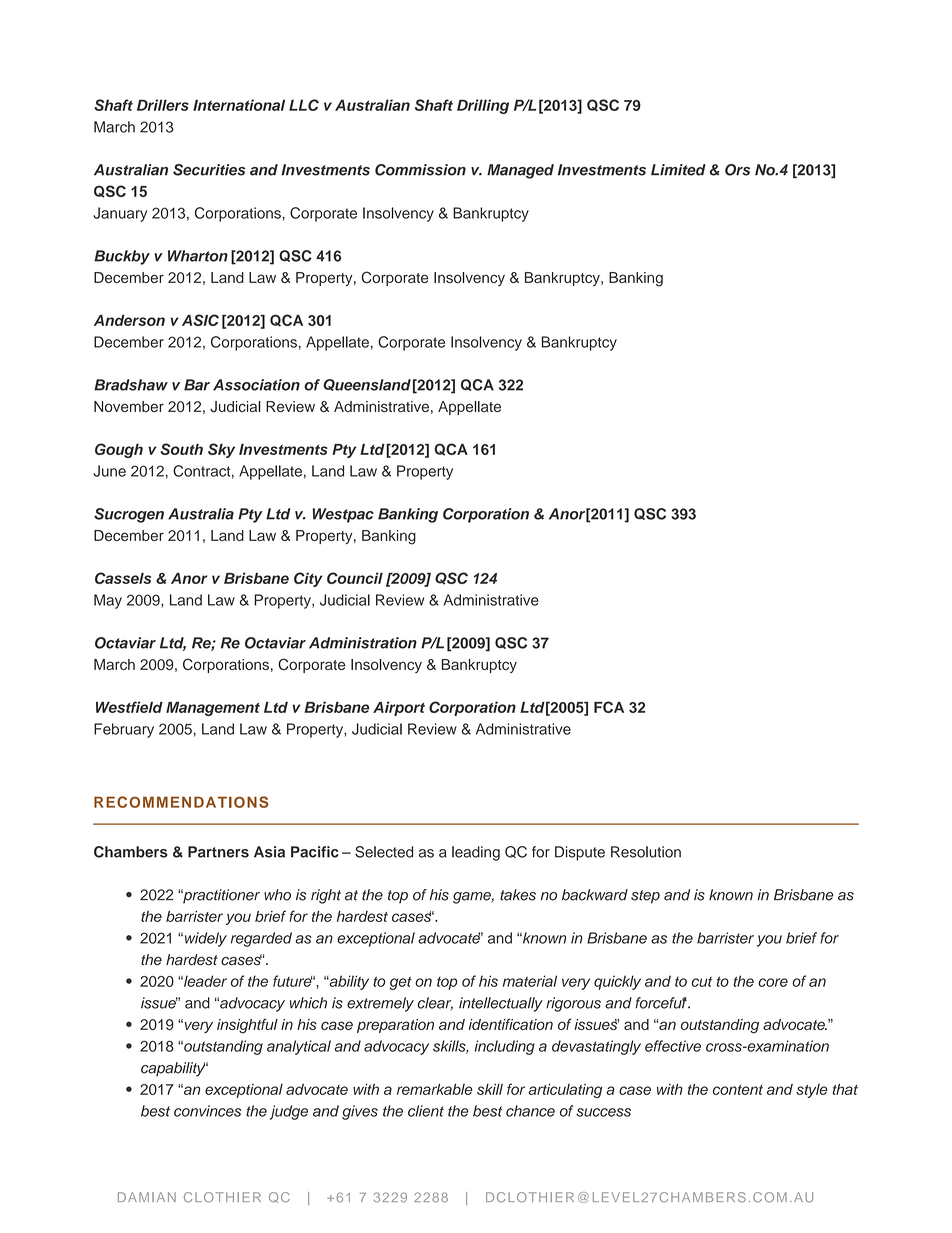  What do you see at coordinates (181, 449) in the screenshot?
I see `South` at bounding box center [181, 449].
